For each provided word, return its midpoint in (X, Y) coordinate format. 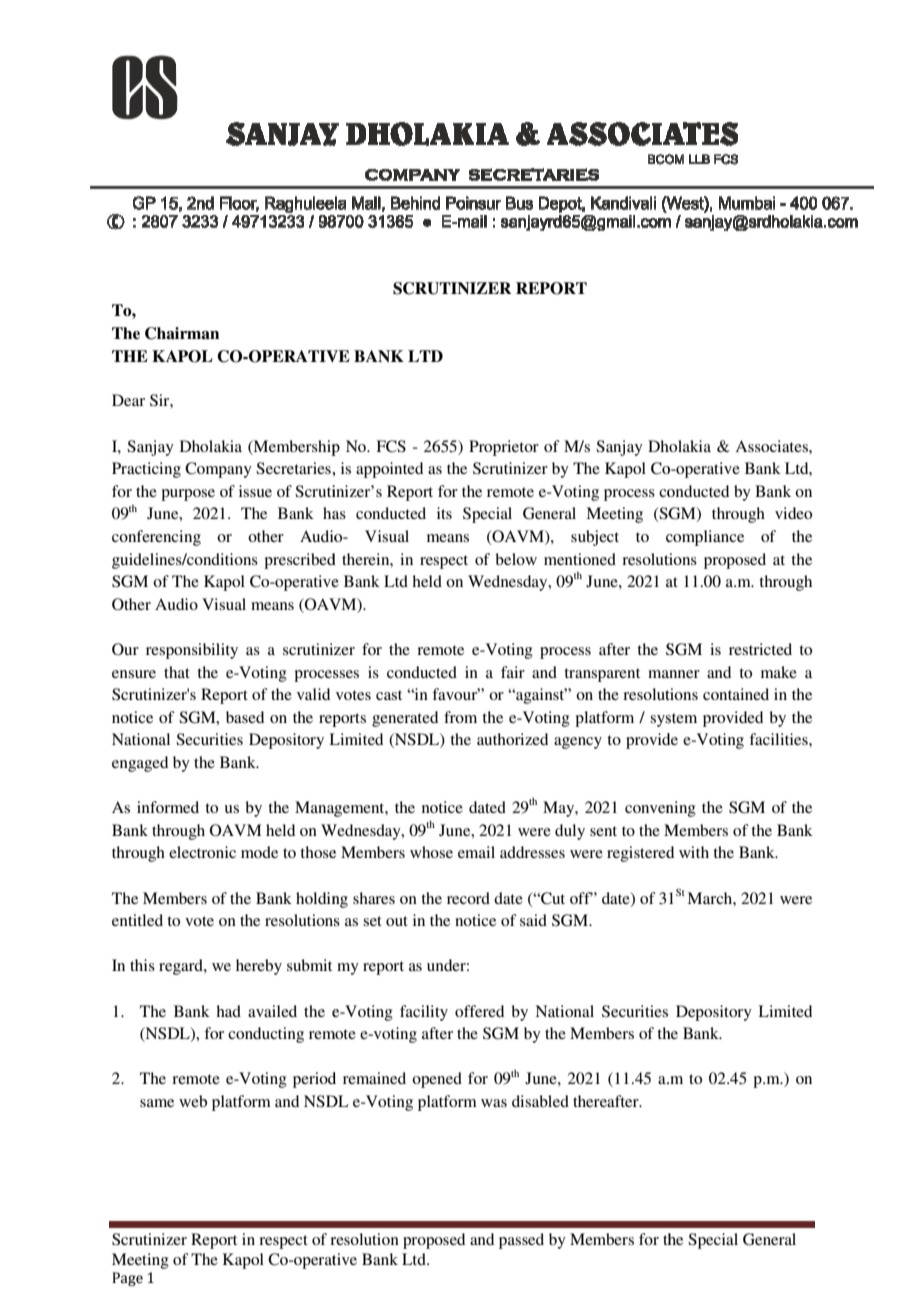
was (494, 1103)
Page (127, 1279)
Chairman (182, 333)
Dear (128, 400)
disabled (540, 1101)
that (177, 672)
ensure (134, 674)
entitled (137, 920)
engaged (140, 764)
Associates (772, 446)
